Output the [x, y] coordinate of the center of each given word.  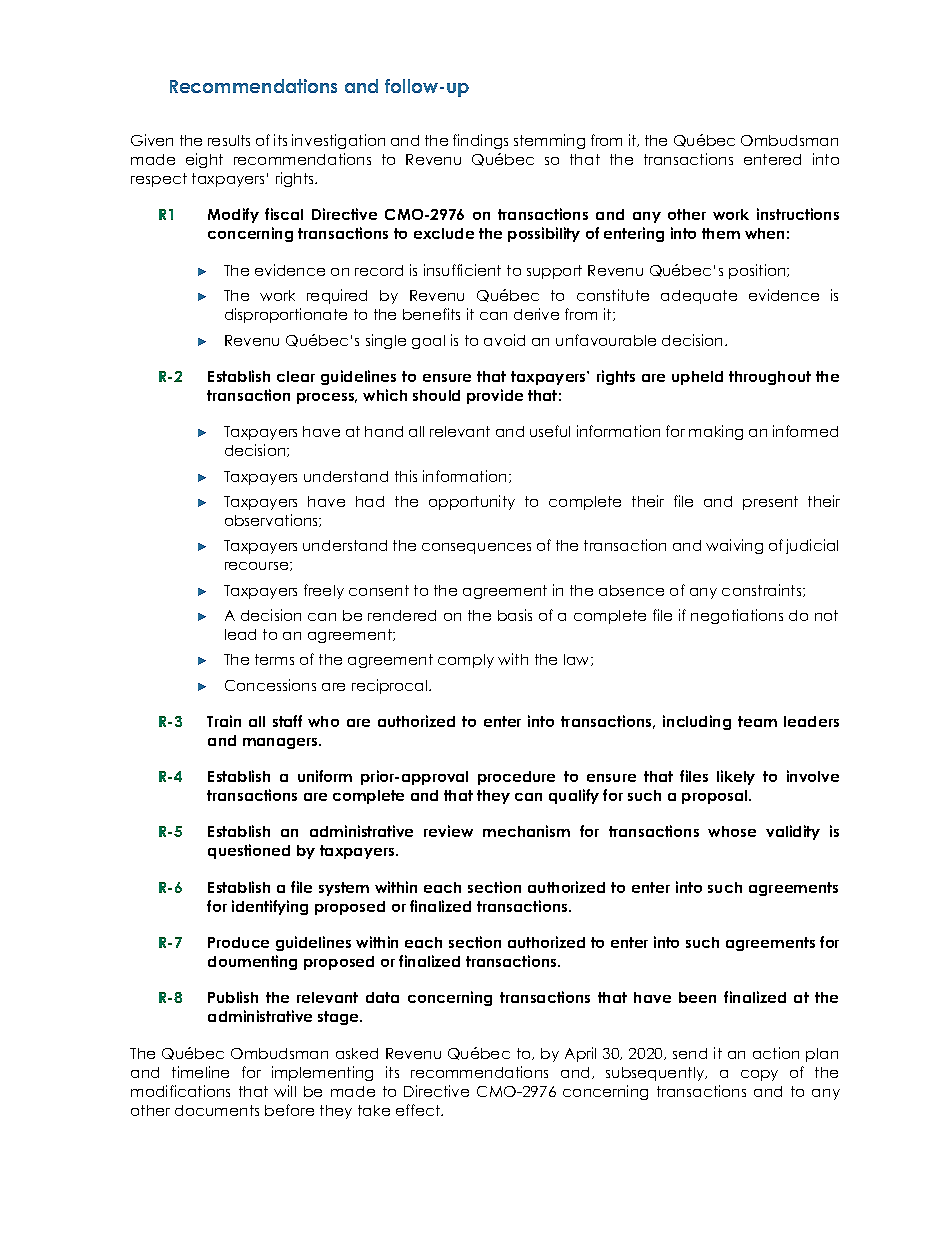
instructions [798, 214]
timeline [200, 1072]
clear [296, 376]
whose [732, 831]
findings [480, 141]
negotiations [737, 616]
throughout [770, 378]
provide [495, 396]
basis [515, 615]
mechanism [526, 831]
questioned [249, 851]
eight [204, 160]
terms [274, 659]
